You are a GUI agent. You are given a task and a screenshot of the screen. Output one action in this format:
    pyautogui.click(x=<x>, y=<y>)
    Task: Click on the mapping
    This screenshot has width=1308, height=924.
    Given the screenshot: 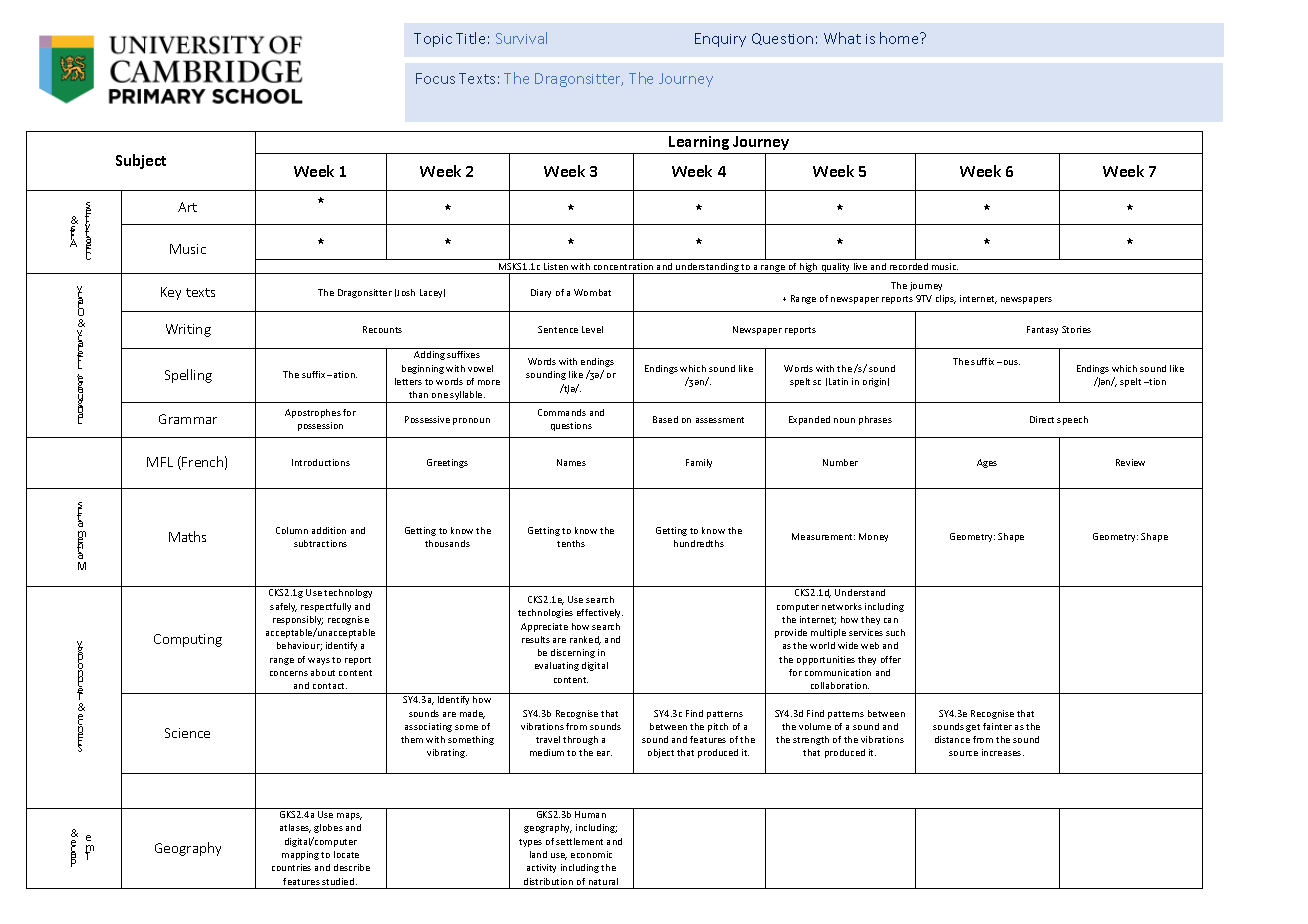 What is the action you would take?
    pyautogui.click(x=300, y=855)
